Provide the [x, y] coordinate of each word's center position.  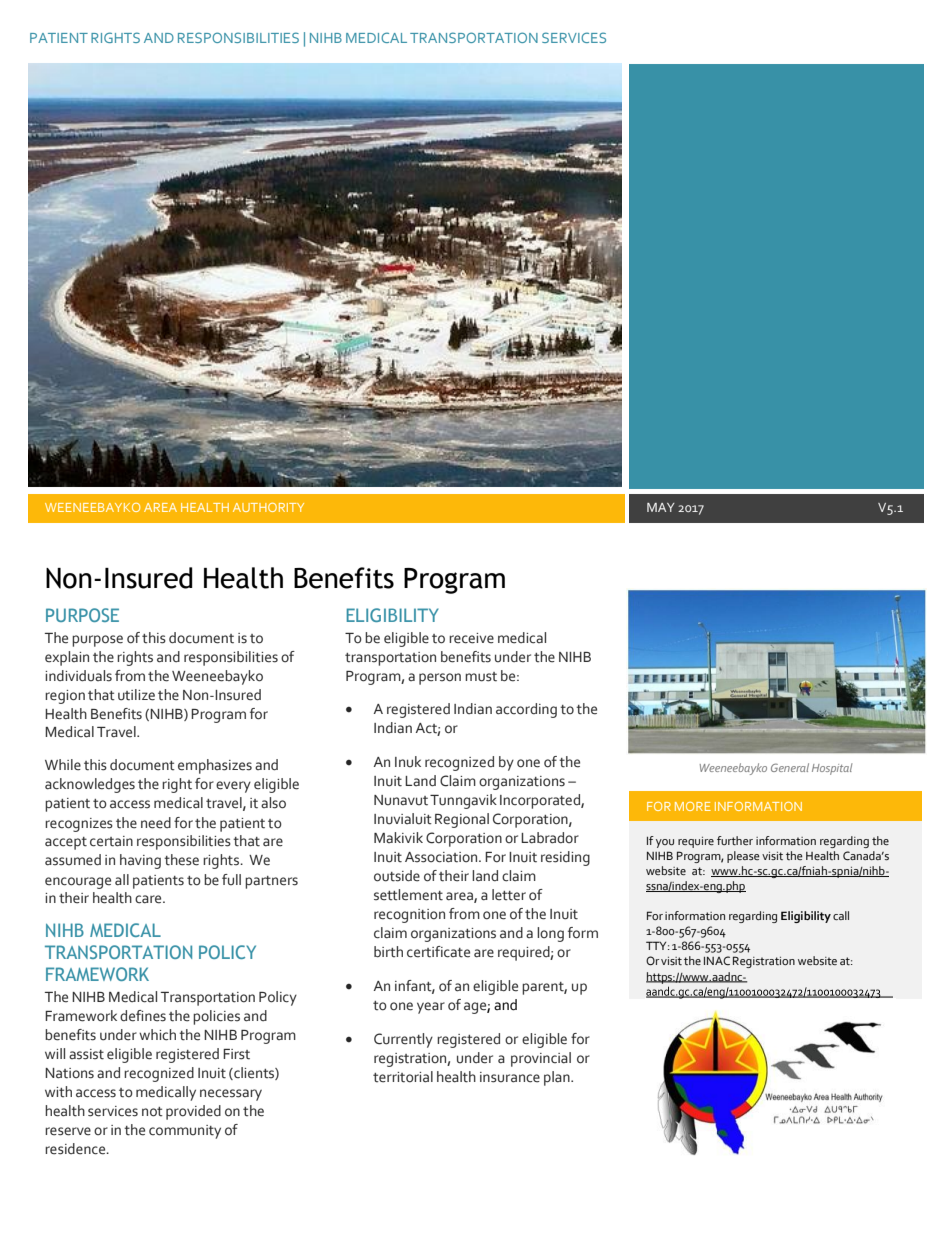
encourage [78, 883]
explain [67, 658]
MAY [661, 507]
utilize [136, 695]
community [185, 1132]
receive [471, 638]
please [743, 857]
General [790, 767]
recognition [409, 916]
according [526, 710]
